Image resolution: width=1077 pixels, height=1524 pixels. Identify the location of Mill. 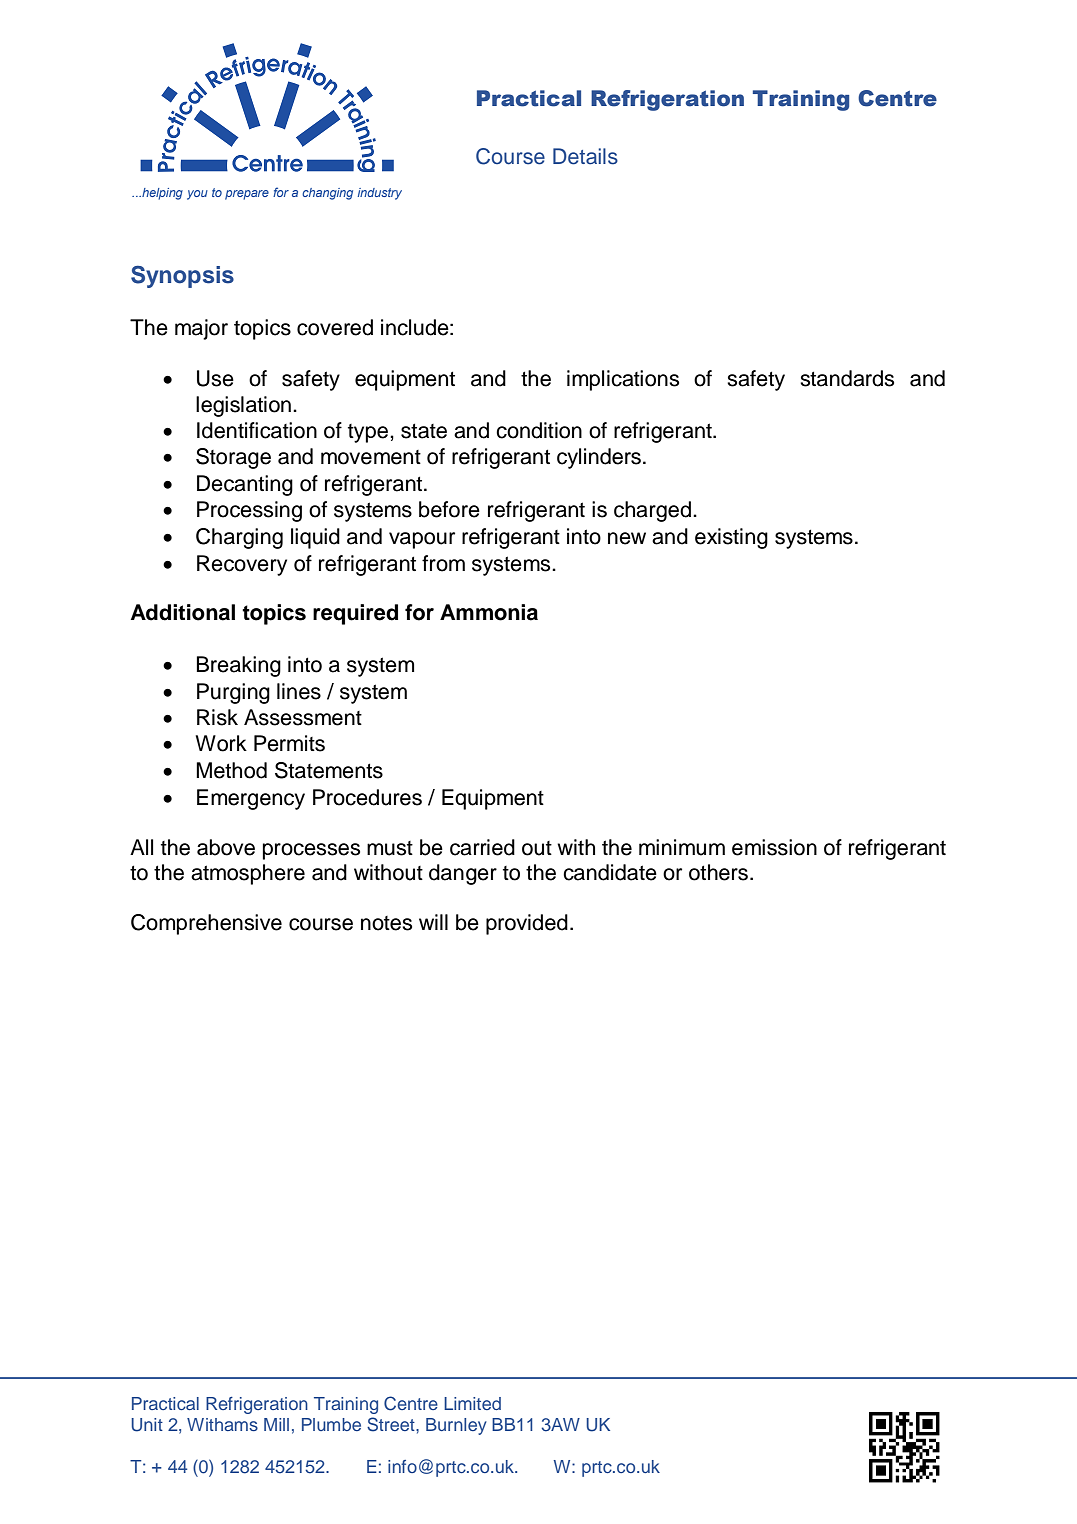
(276, 1424).
